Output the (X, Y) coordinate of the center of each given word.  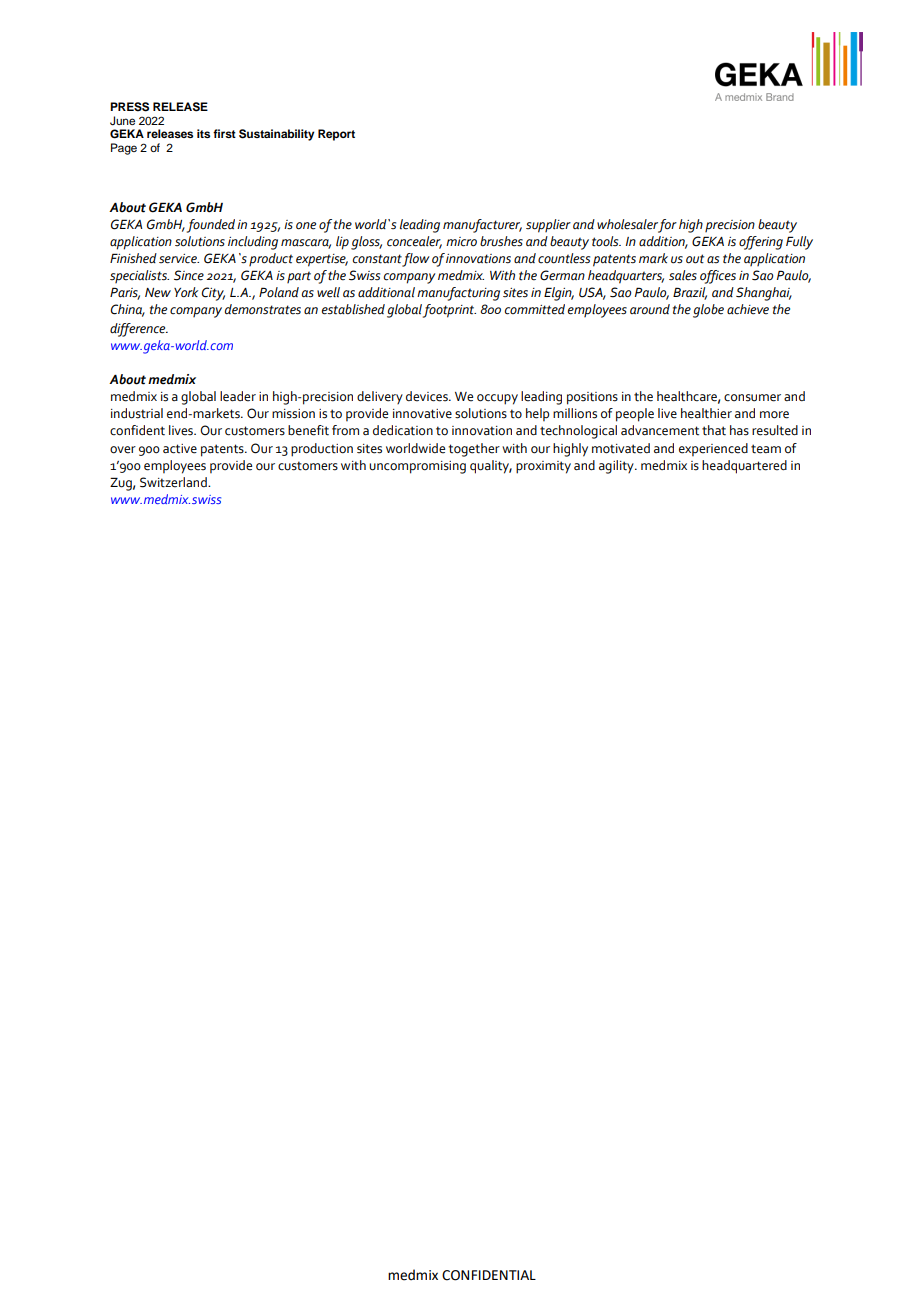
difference (139, 330)
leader (238, 396)
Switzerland (174, 482)
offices (718, 277)
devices (428, 396)
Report (336, 135)
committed (535, 309)
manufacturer (482, 226)
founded (211, 226)
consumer (752, 398)
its (203, 133)
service (179, 259)
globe (708, 311)
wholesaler (627, 224)
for (667, 226)
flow (416, 260)
